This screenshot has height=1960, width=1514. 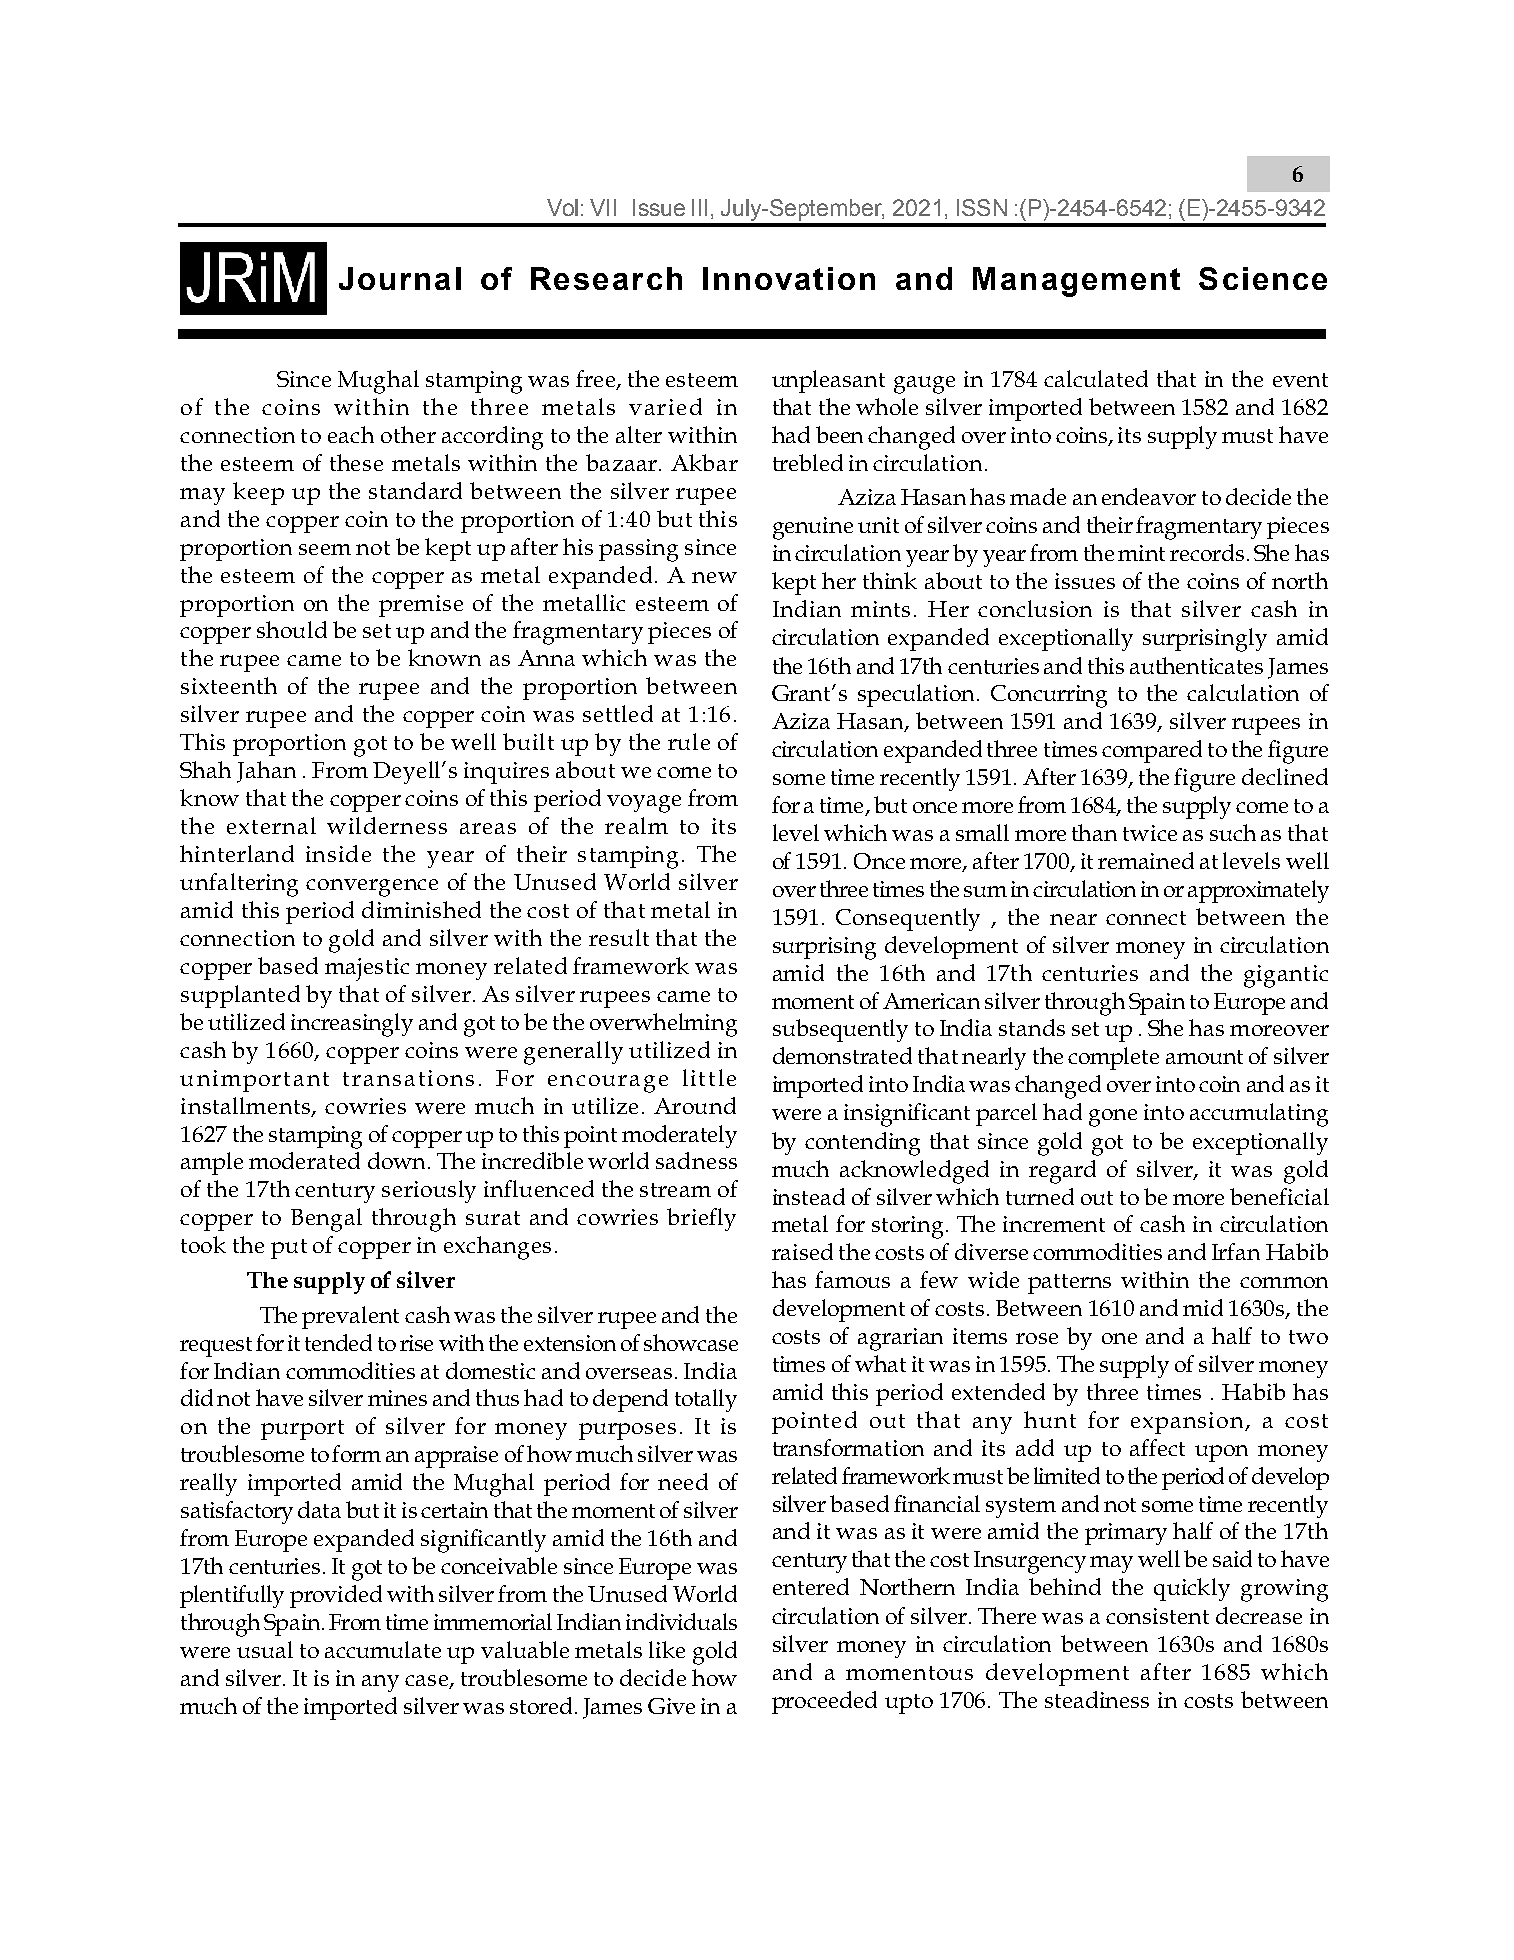 What do you see at coordinates (1279, 1196) in the screenshot?
I see `beneficial` at bounding box center [1279, 1196].
